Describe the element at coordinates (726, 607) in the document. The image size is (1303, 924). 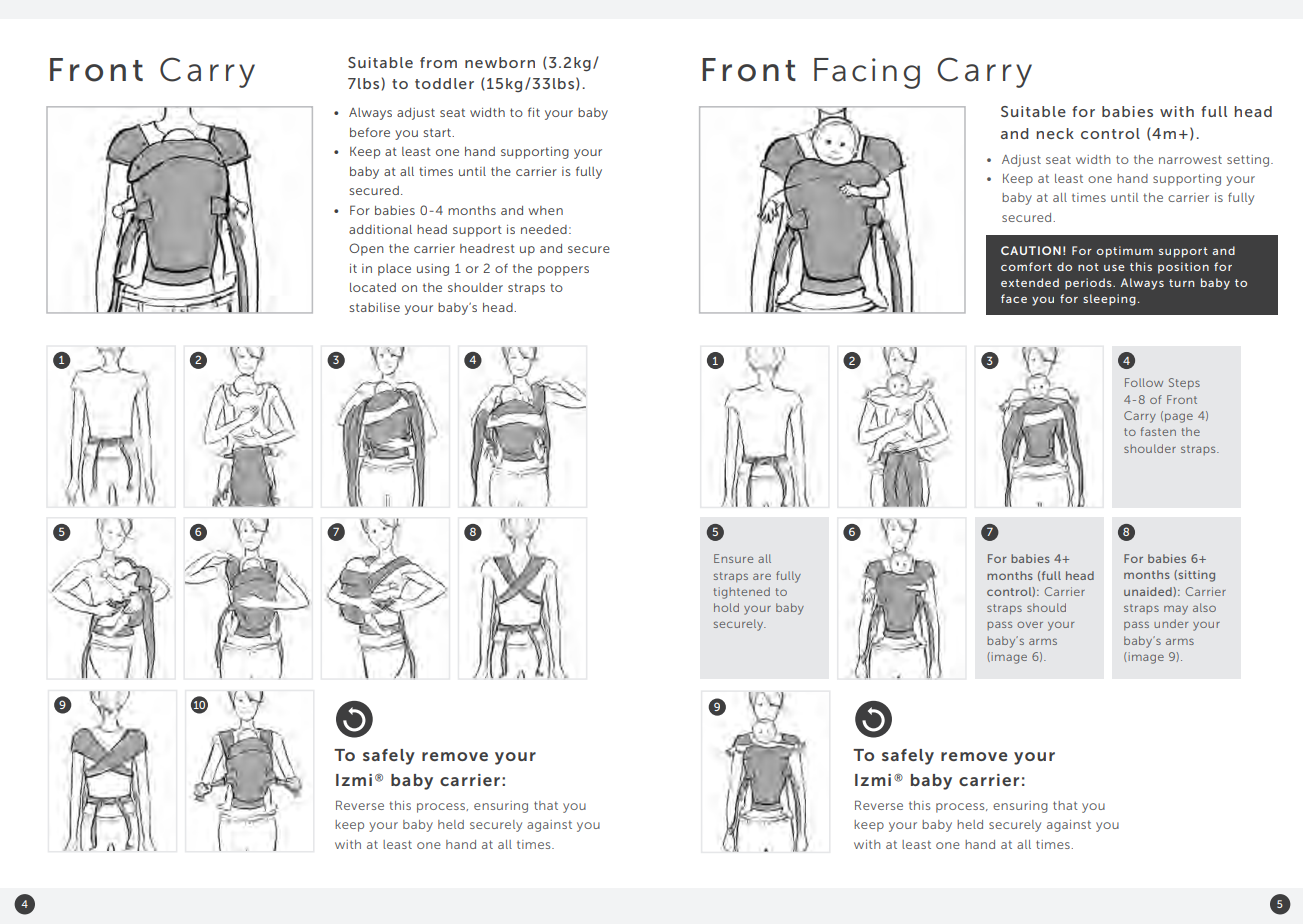
I see `hold` at that location.
